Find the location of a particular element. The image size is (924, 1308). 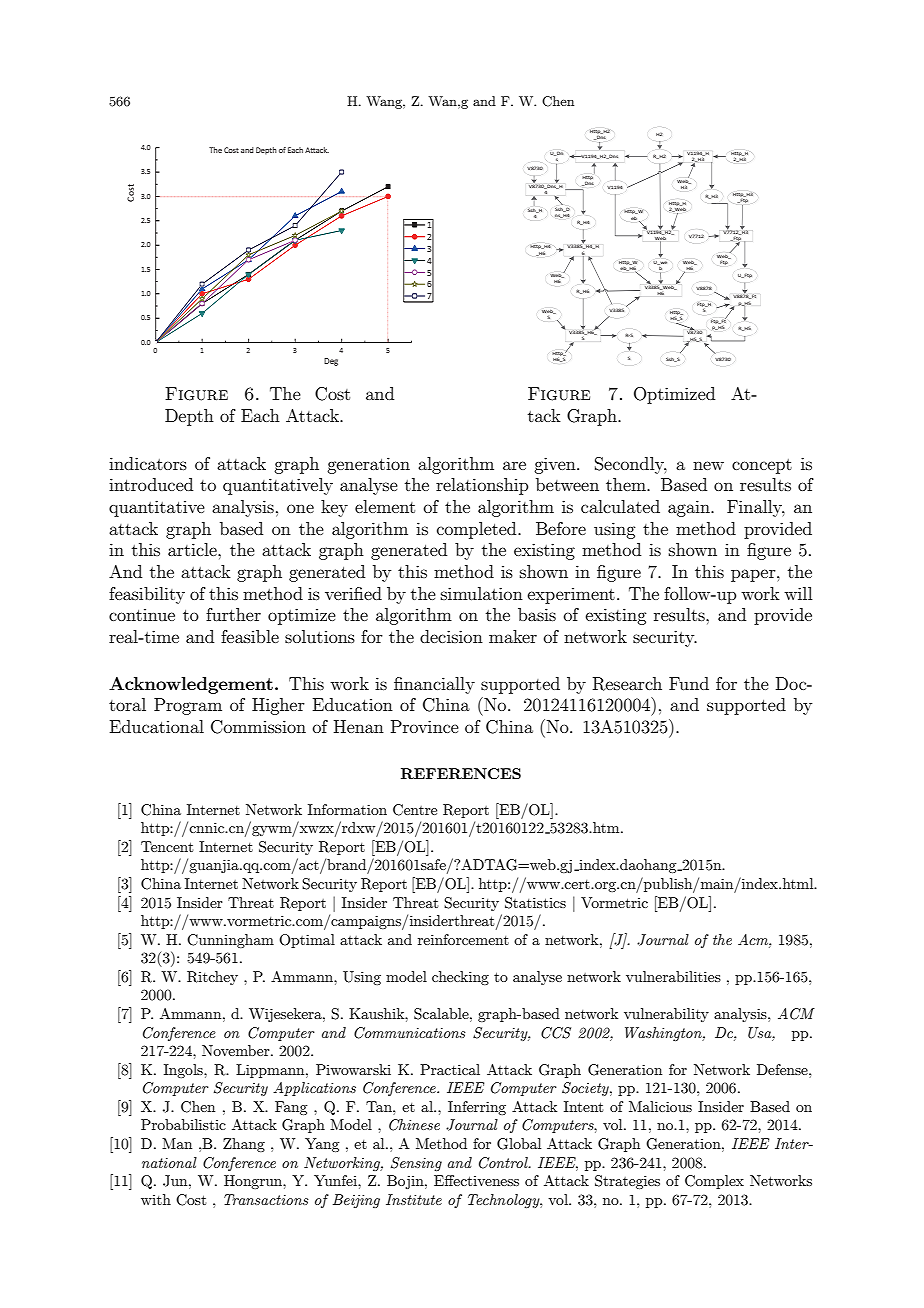

reinforcement is located at coordinates (463, 939).
